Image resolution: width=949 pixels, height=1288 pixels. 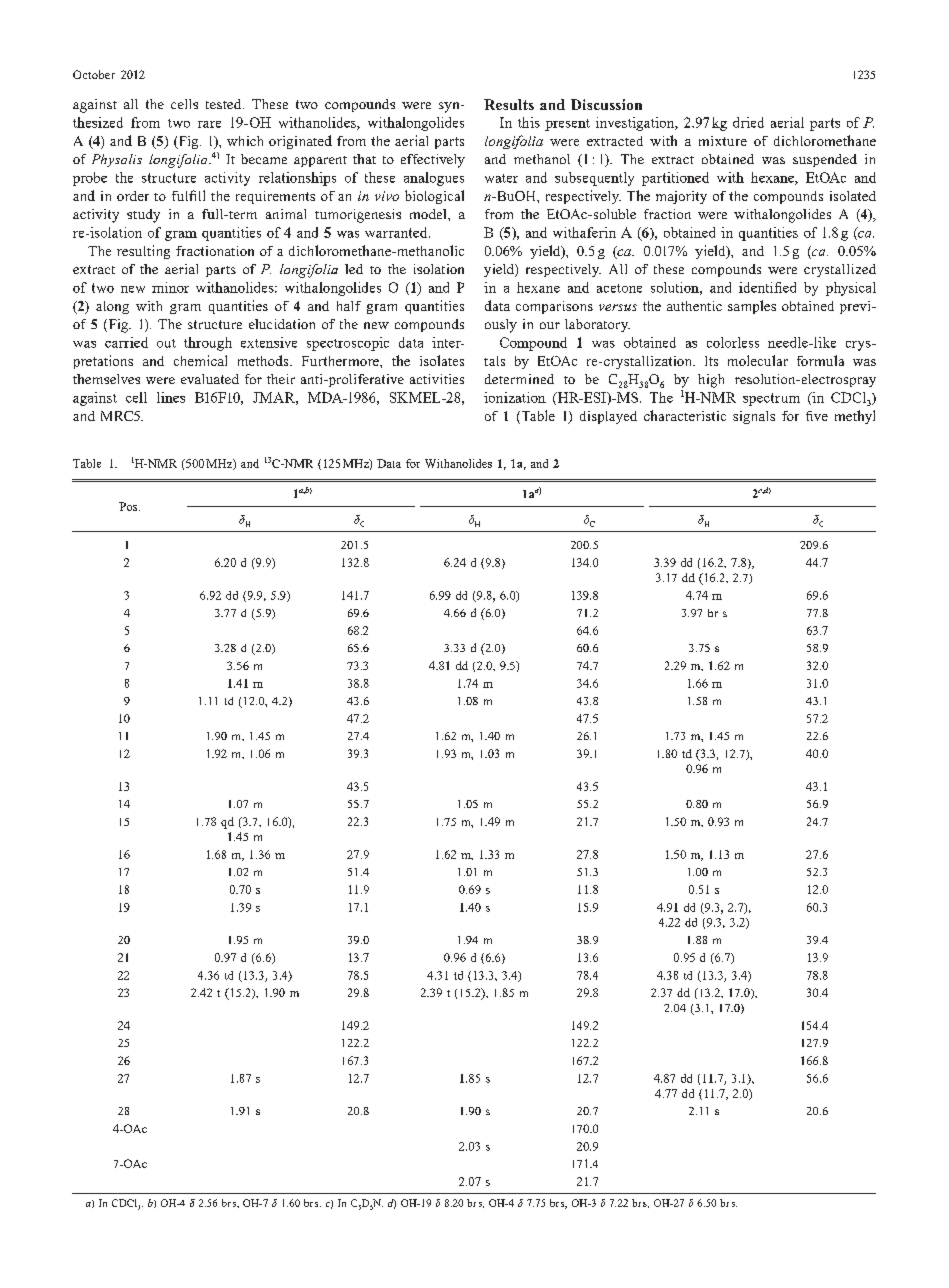 What do you see at coordinates (129, 506) in the page?
I see `Pos` at bounding box center [129, 506].
